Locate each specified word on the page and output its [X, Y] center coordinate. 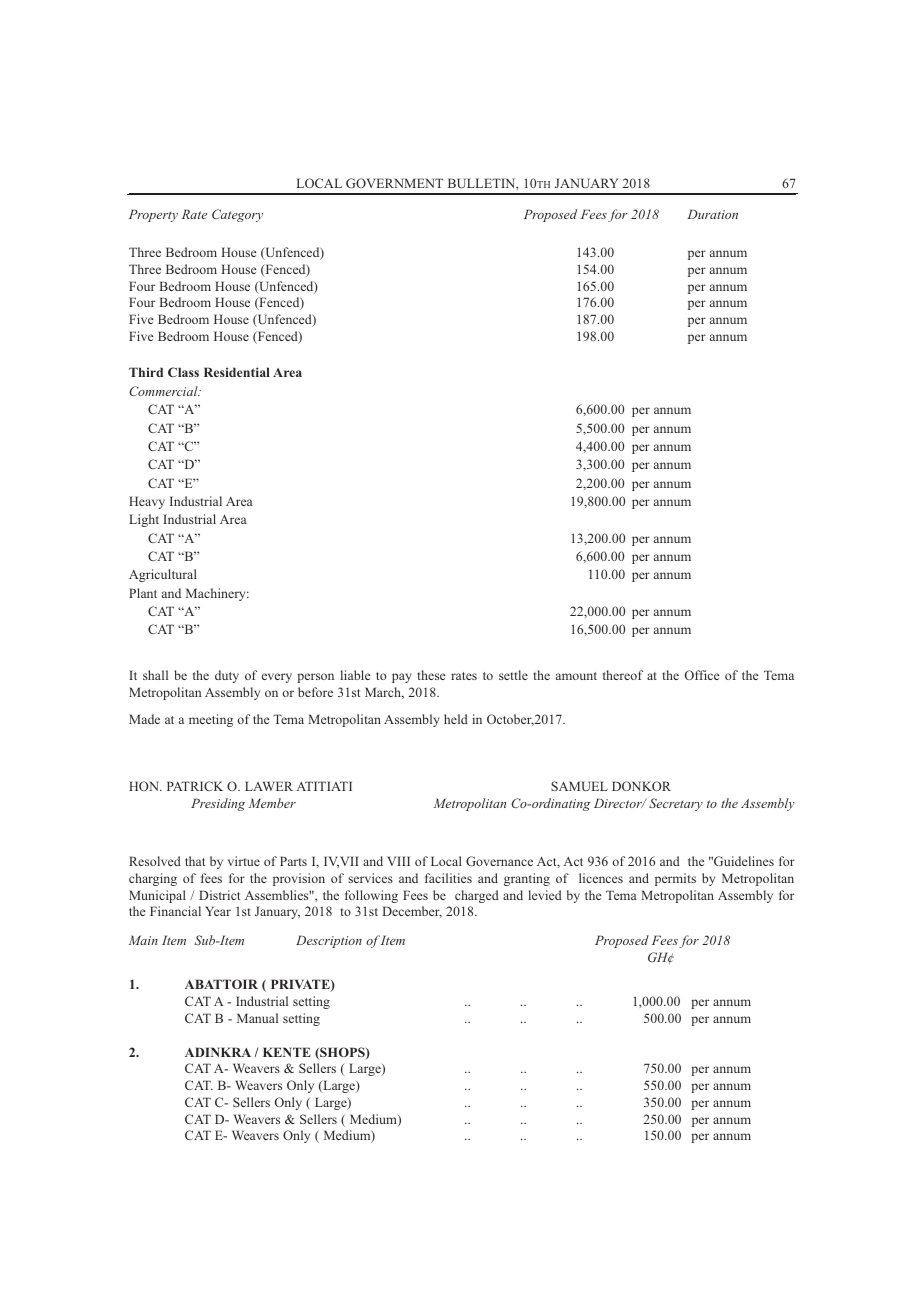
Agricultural [163, 575]
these [431, 675]
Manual [257, 1018]
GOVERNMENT [394, 183]
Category [237, 215]
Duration [712, 214]
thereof [623, 675]
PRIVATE [301, 985]
